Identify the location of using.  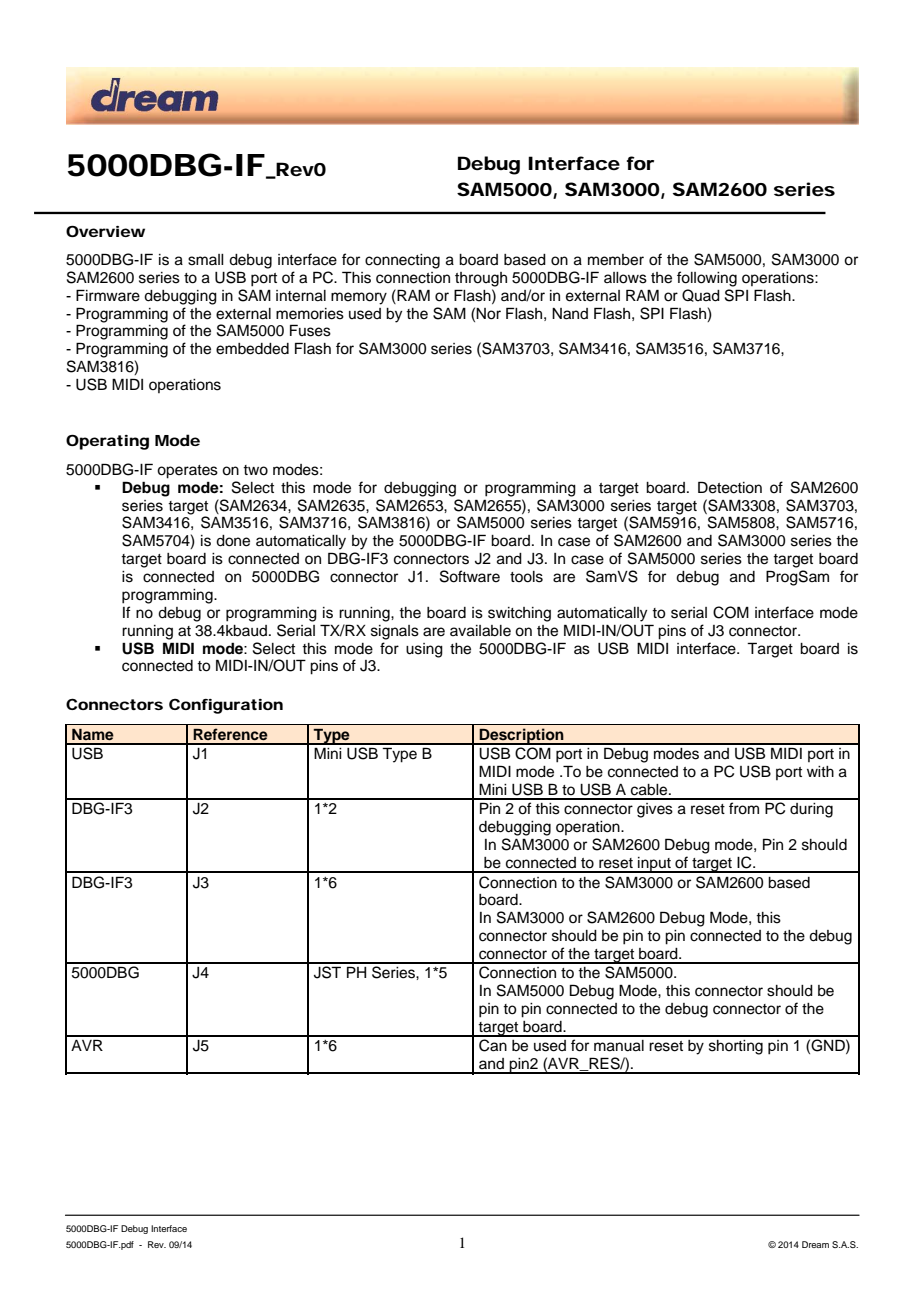
(424, 650).
